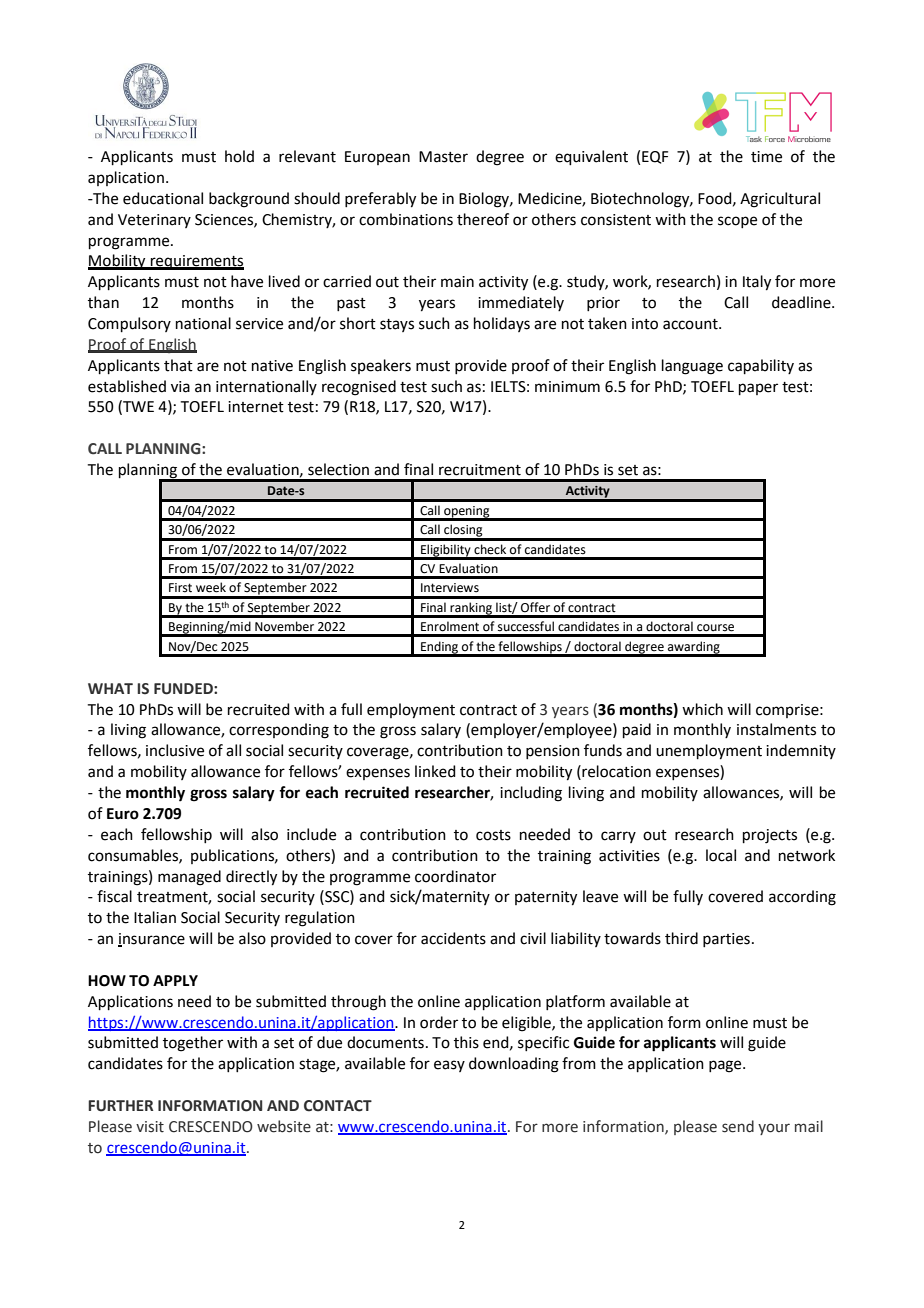 This screenshot has width=924, height=1308. I want to click on Master, so click(443, 157).
